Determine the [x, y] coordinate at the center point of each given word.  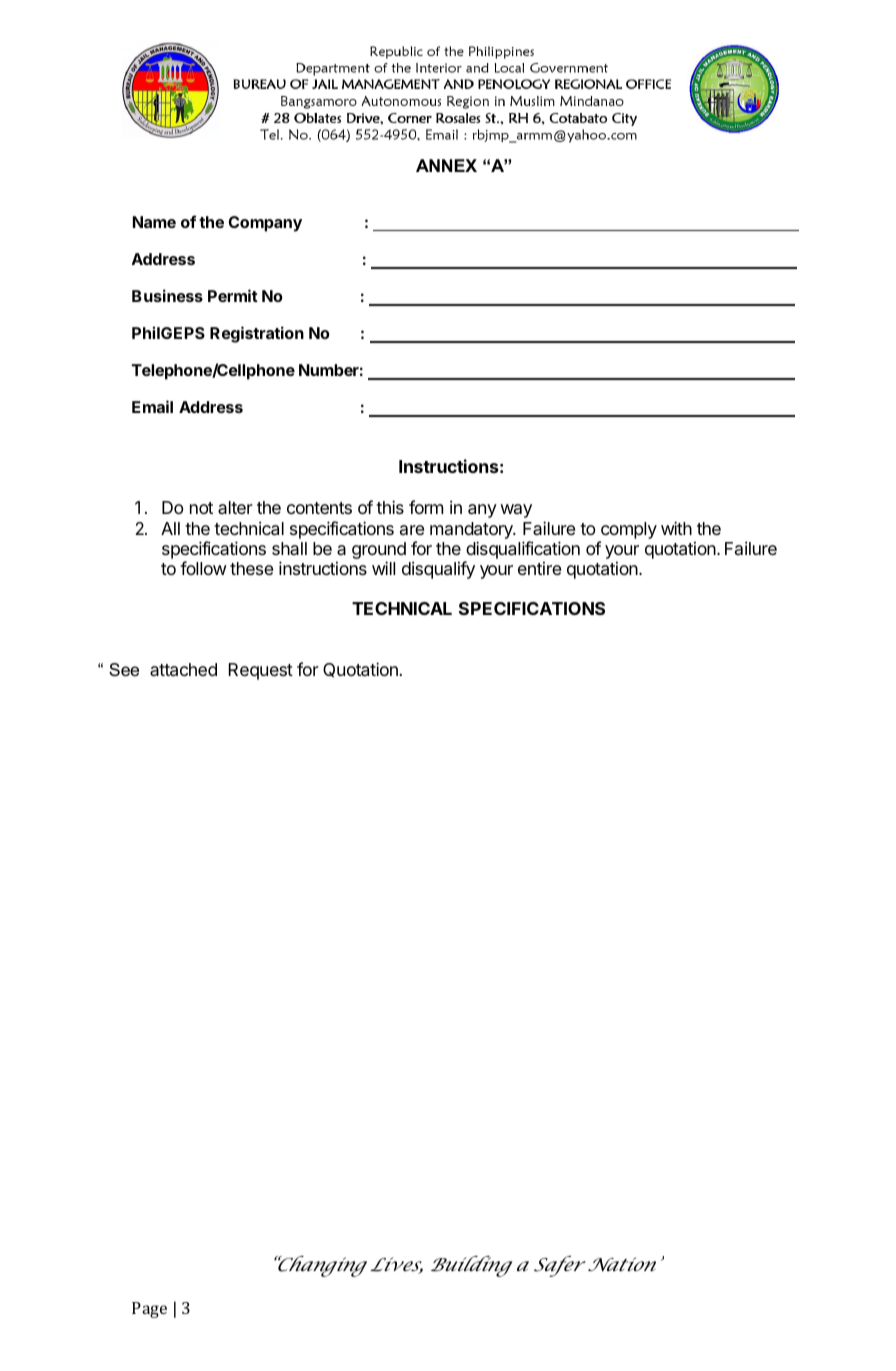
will [383, 568]
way [516, 511]
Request [261, 671]
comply [629, 530]
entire [539, 568]
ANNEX [446, 165]
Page [149, 1310]
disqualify [438, 570]
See [124, 670]
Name [154, 222]
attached [183, 670]
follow [203, 568]
